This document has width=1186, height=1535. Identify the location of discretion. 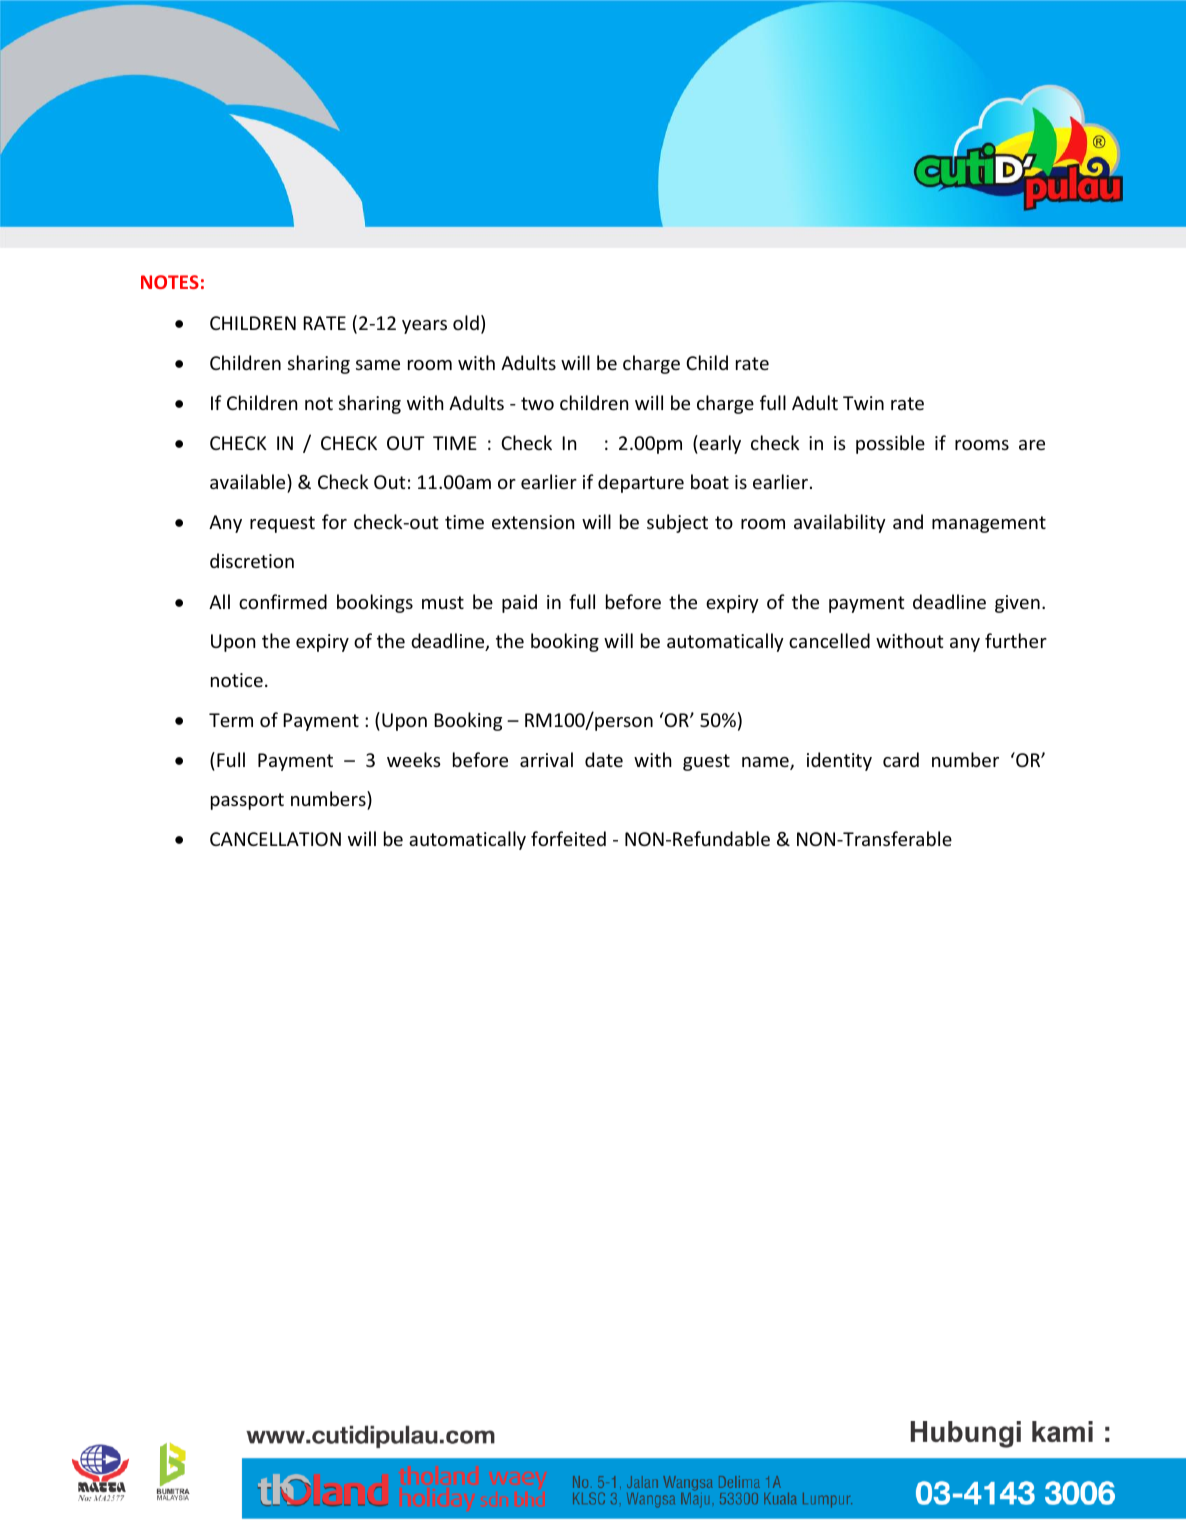
(252, 560).
